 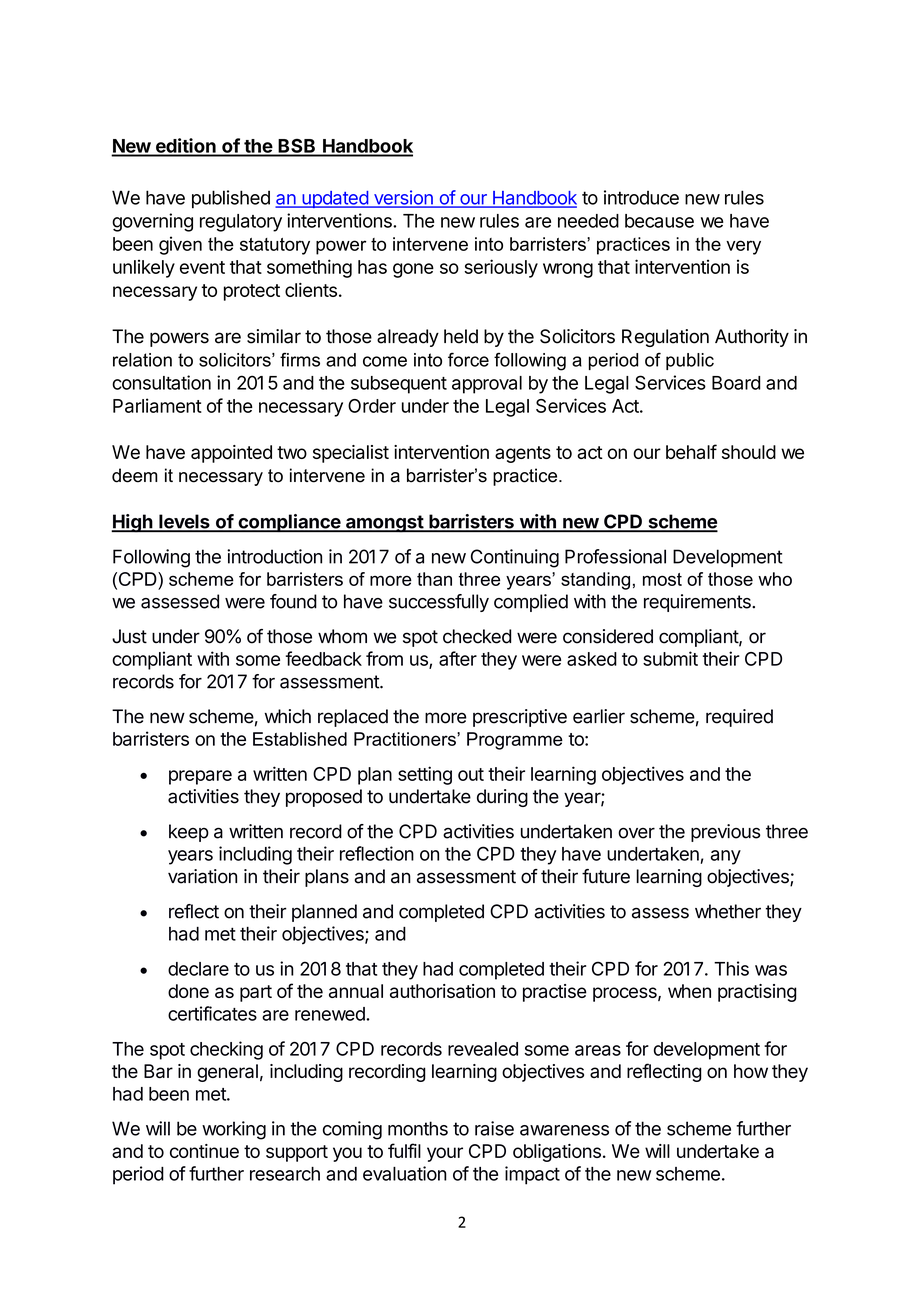 What do you see at coordinates (445, 1154) in the document?
I see `your` at bounding box center [445, 1154].
